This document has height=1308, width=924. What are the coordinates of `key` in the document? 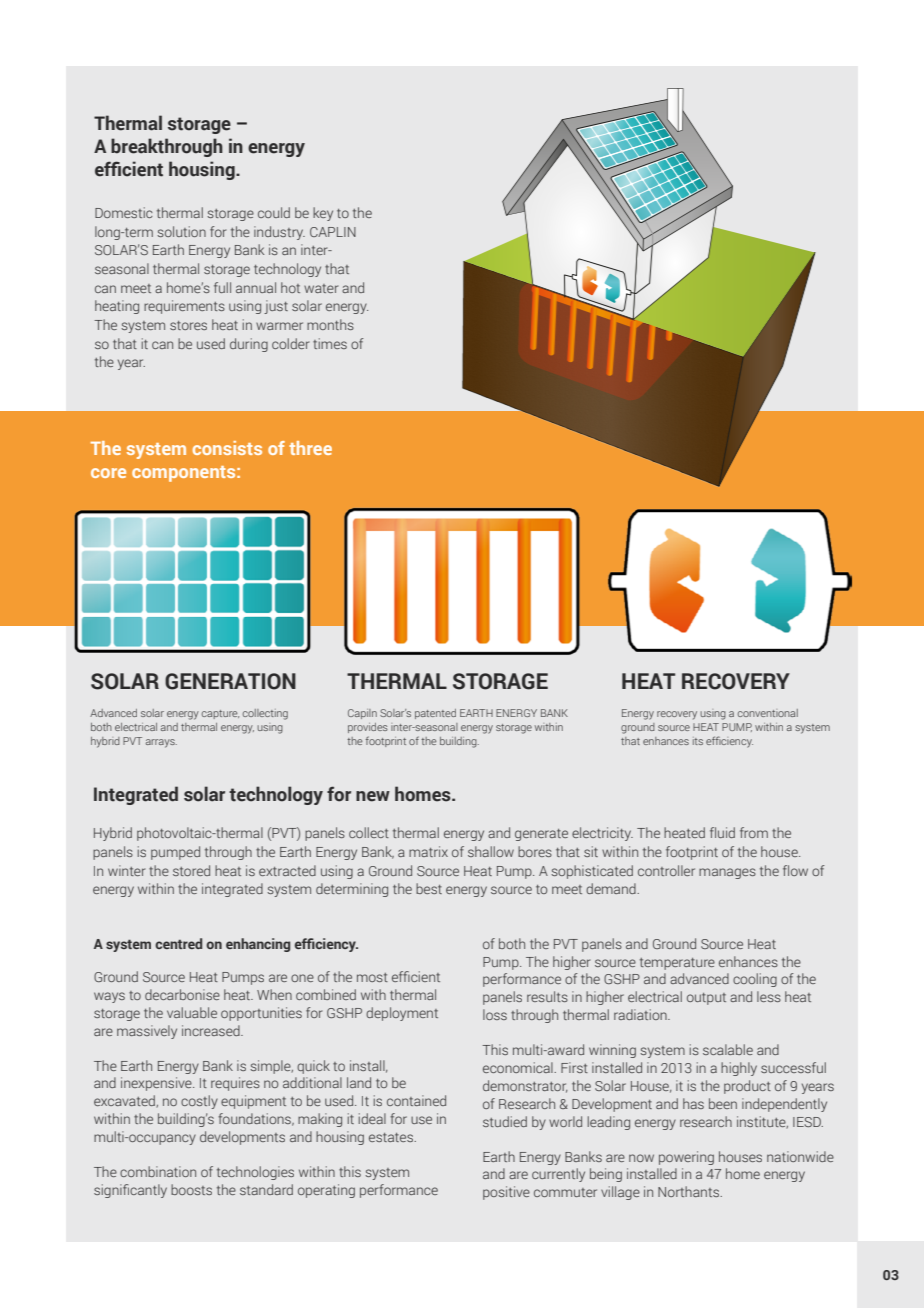 It's located at (323, 214).
